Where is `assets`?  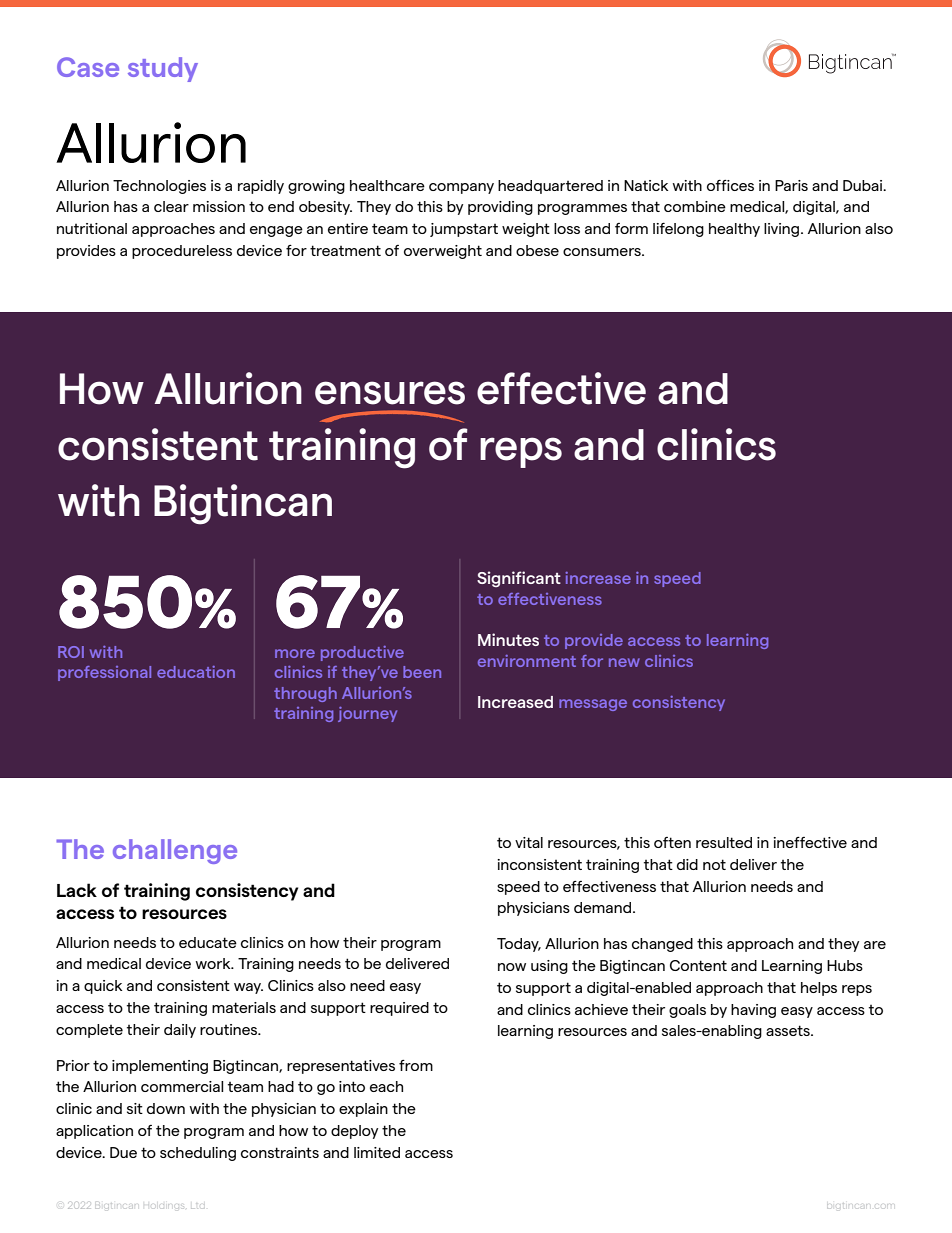
assets is located at coordinates (789, 1030).
